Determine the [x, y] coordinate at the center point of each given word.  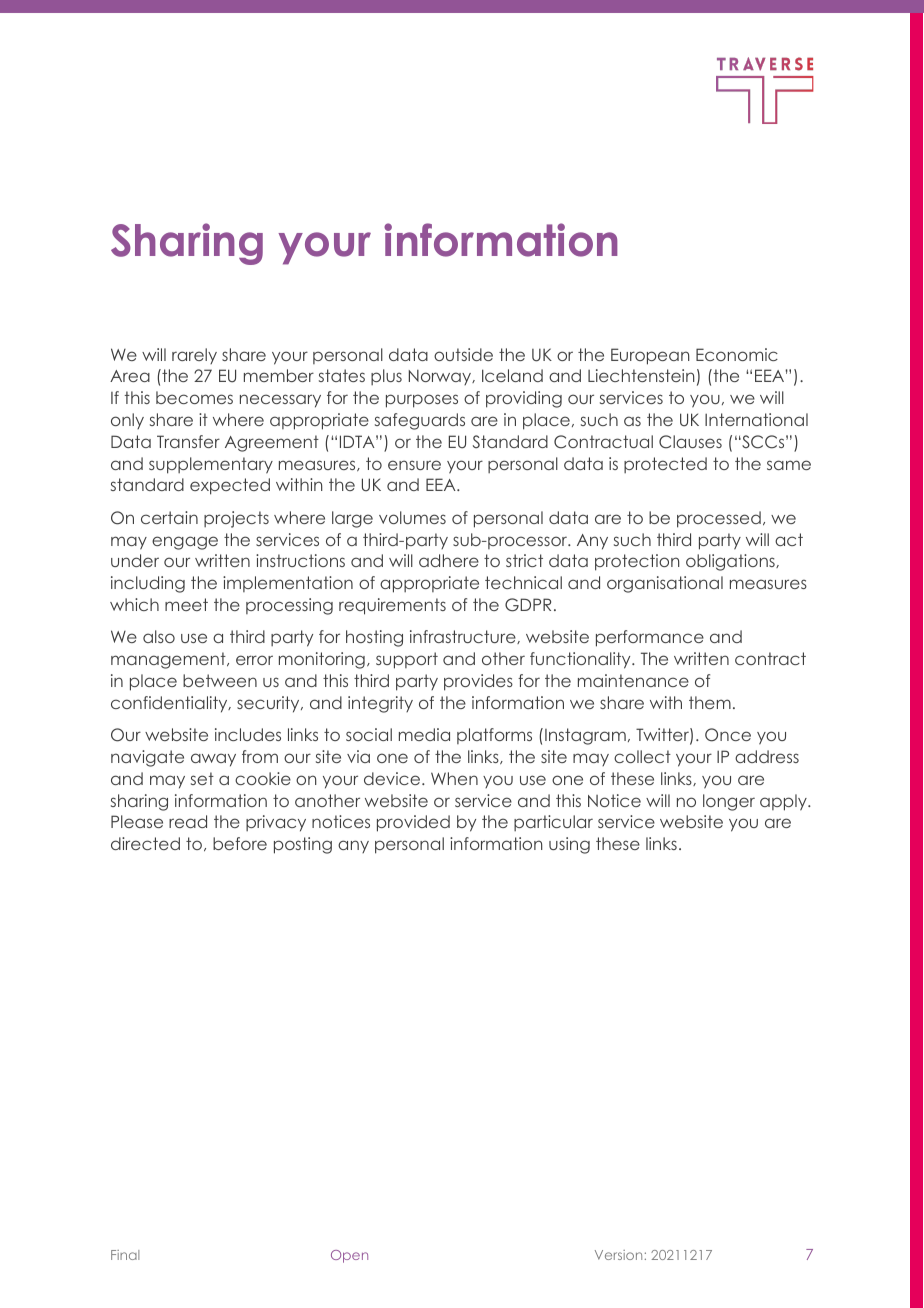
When [454, 778]
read [188, 821]
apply [784, 802]
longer [729, 802]
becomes [194, 397]
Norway [441, 377]
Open [349, 1256]
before [240, 843]
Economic [737, 354]
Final [125, 1255]
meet [186, 604]
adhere [449, 560]
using [569, 845]
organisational [665, 584]
